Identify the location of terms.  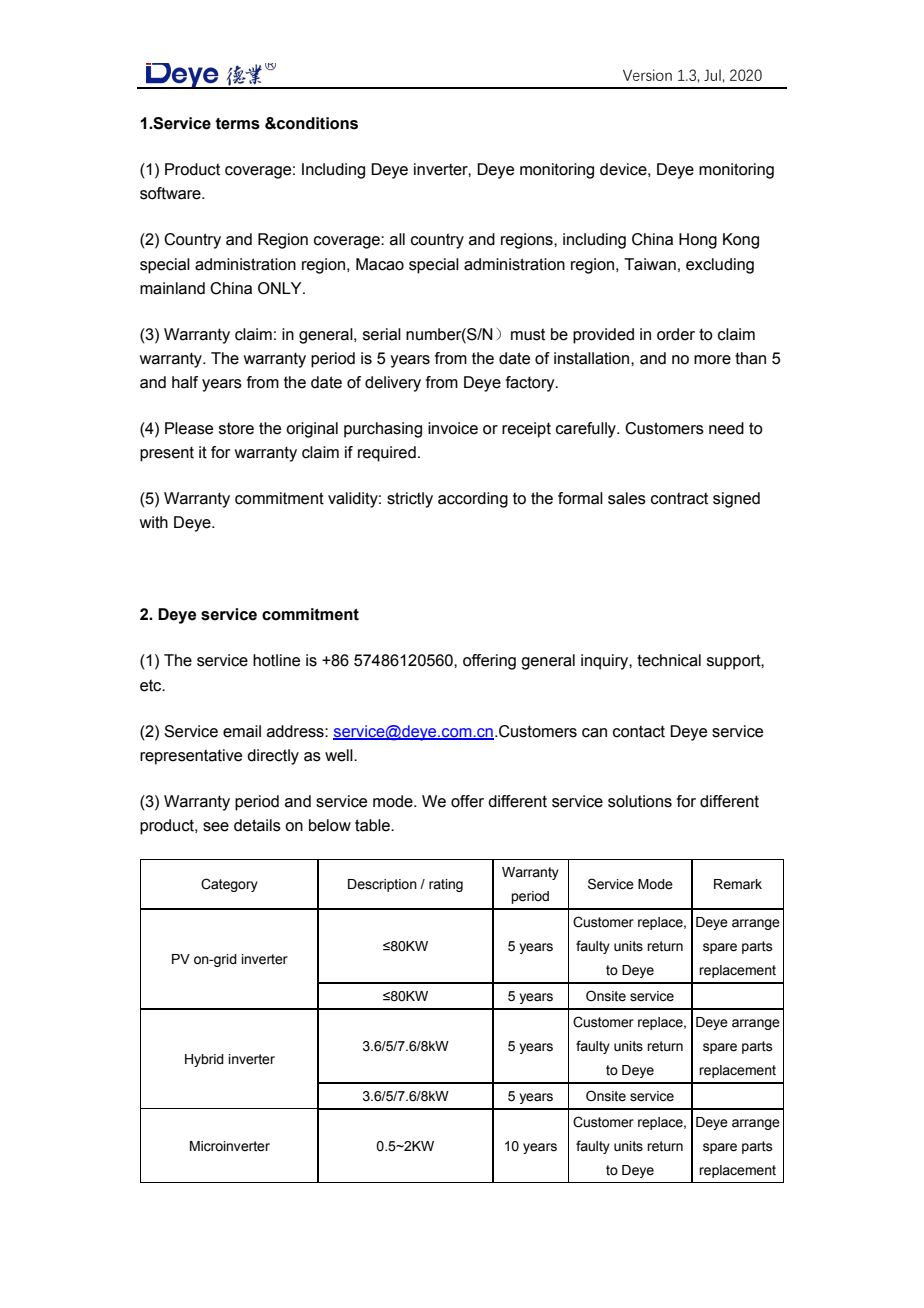
(237, 124).
